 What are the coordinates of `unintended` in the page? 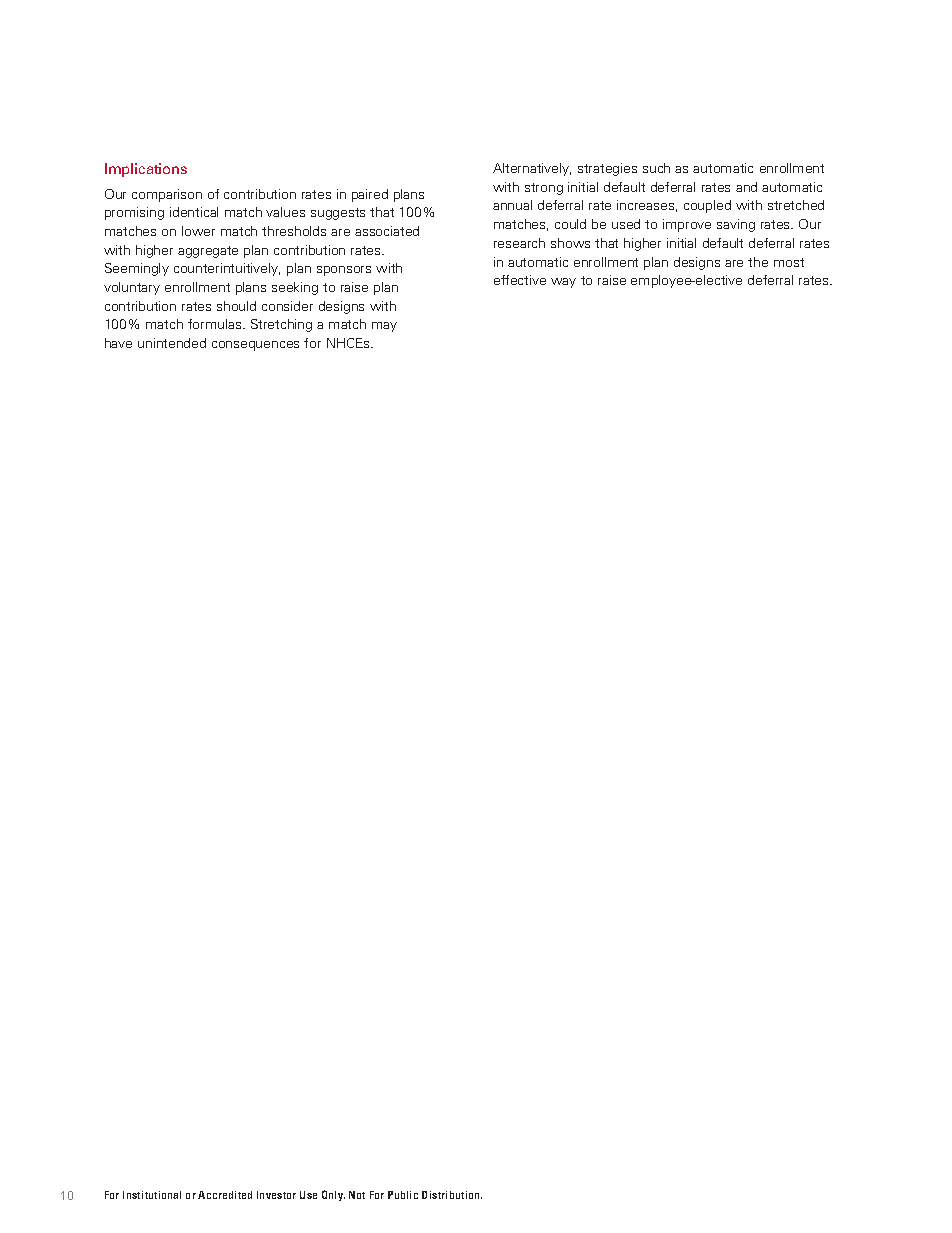 It's located at (172, 343).
